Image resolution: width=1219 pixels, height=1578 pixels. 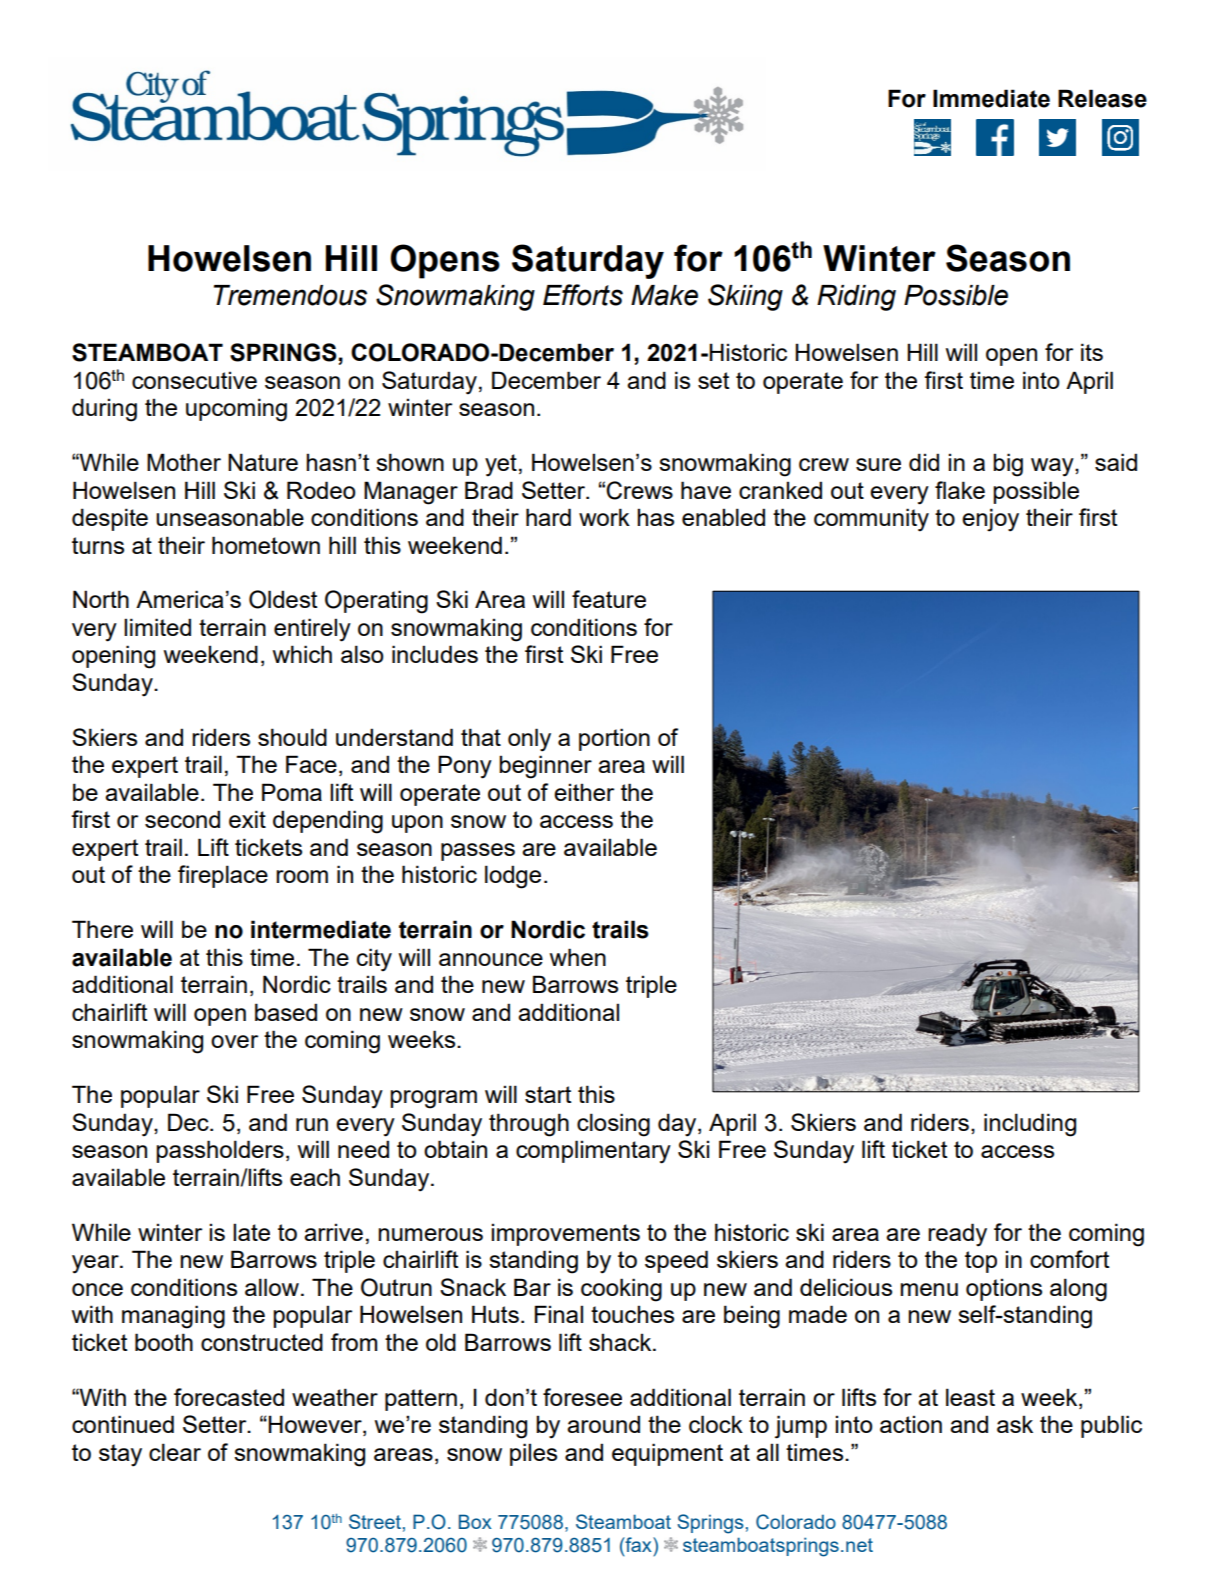 What do you see at coordinates (583, 295) in the screenshot?
I see `Efforts` at bounding box center [583, 295].
